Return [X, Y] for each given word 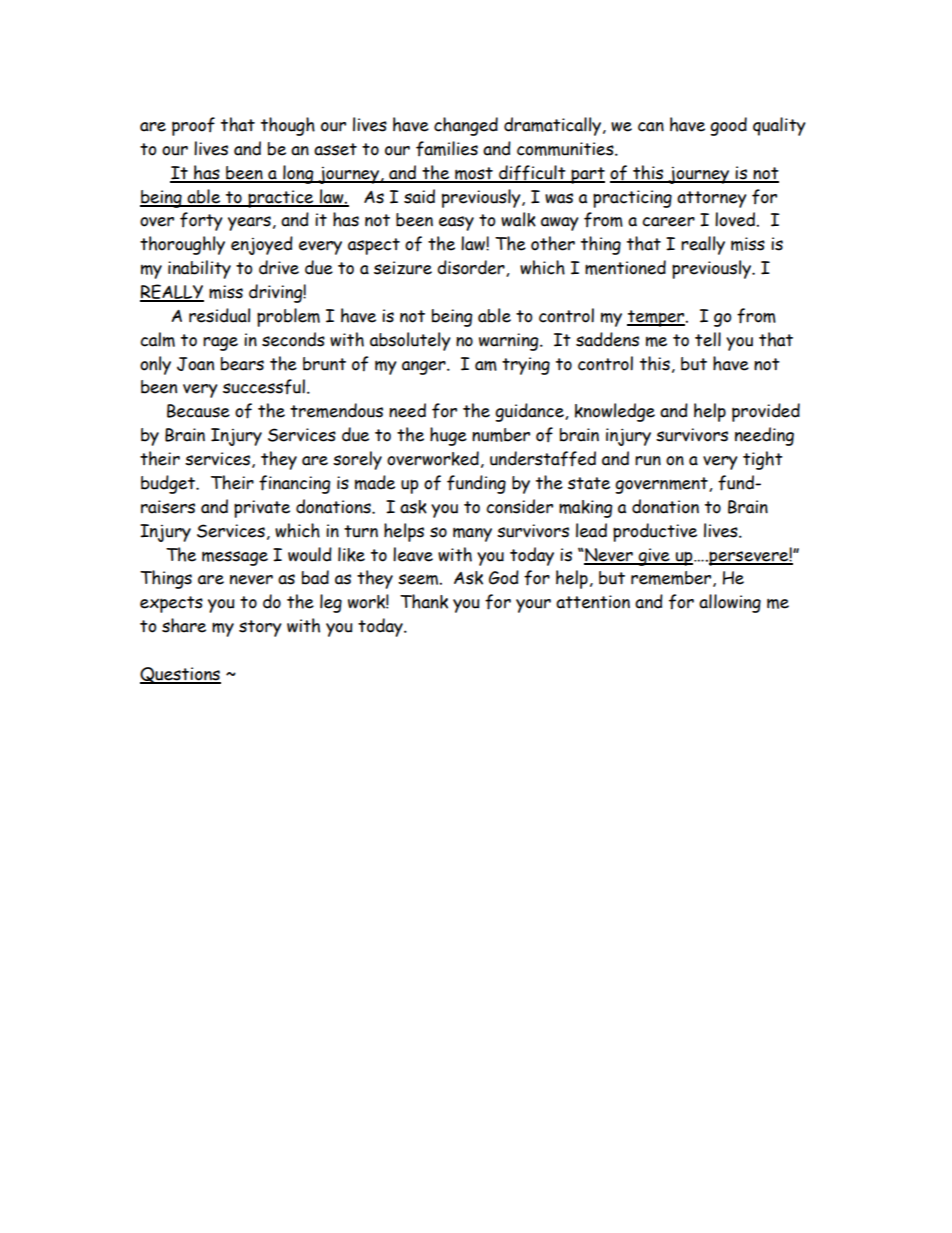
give [654, 557]
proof [193, 126]
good [728, 126]
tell [708, 339]
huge [448, 436]
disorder [472, 268]
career [668, 222]
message [235, 558]
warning [510, 342]
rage [220, 344]
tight [763, 460]
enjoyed [262, 245]
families [447, 149]
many [472, 534]
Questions [180, 675]
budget [169, 484]
